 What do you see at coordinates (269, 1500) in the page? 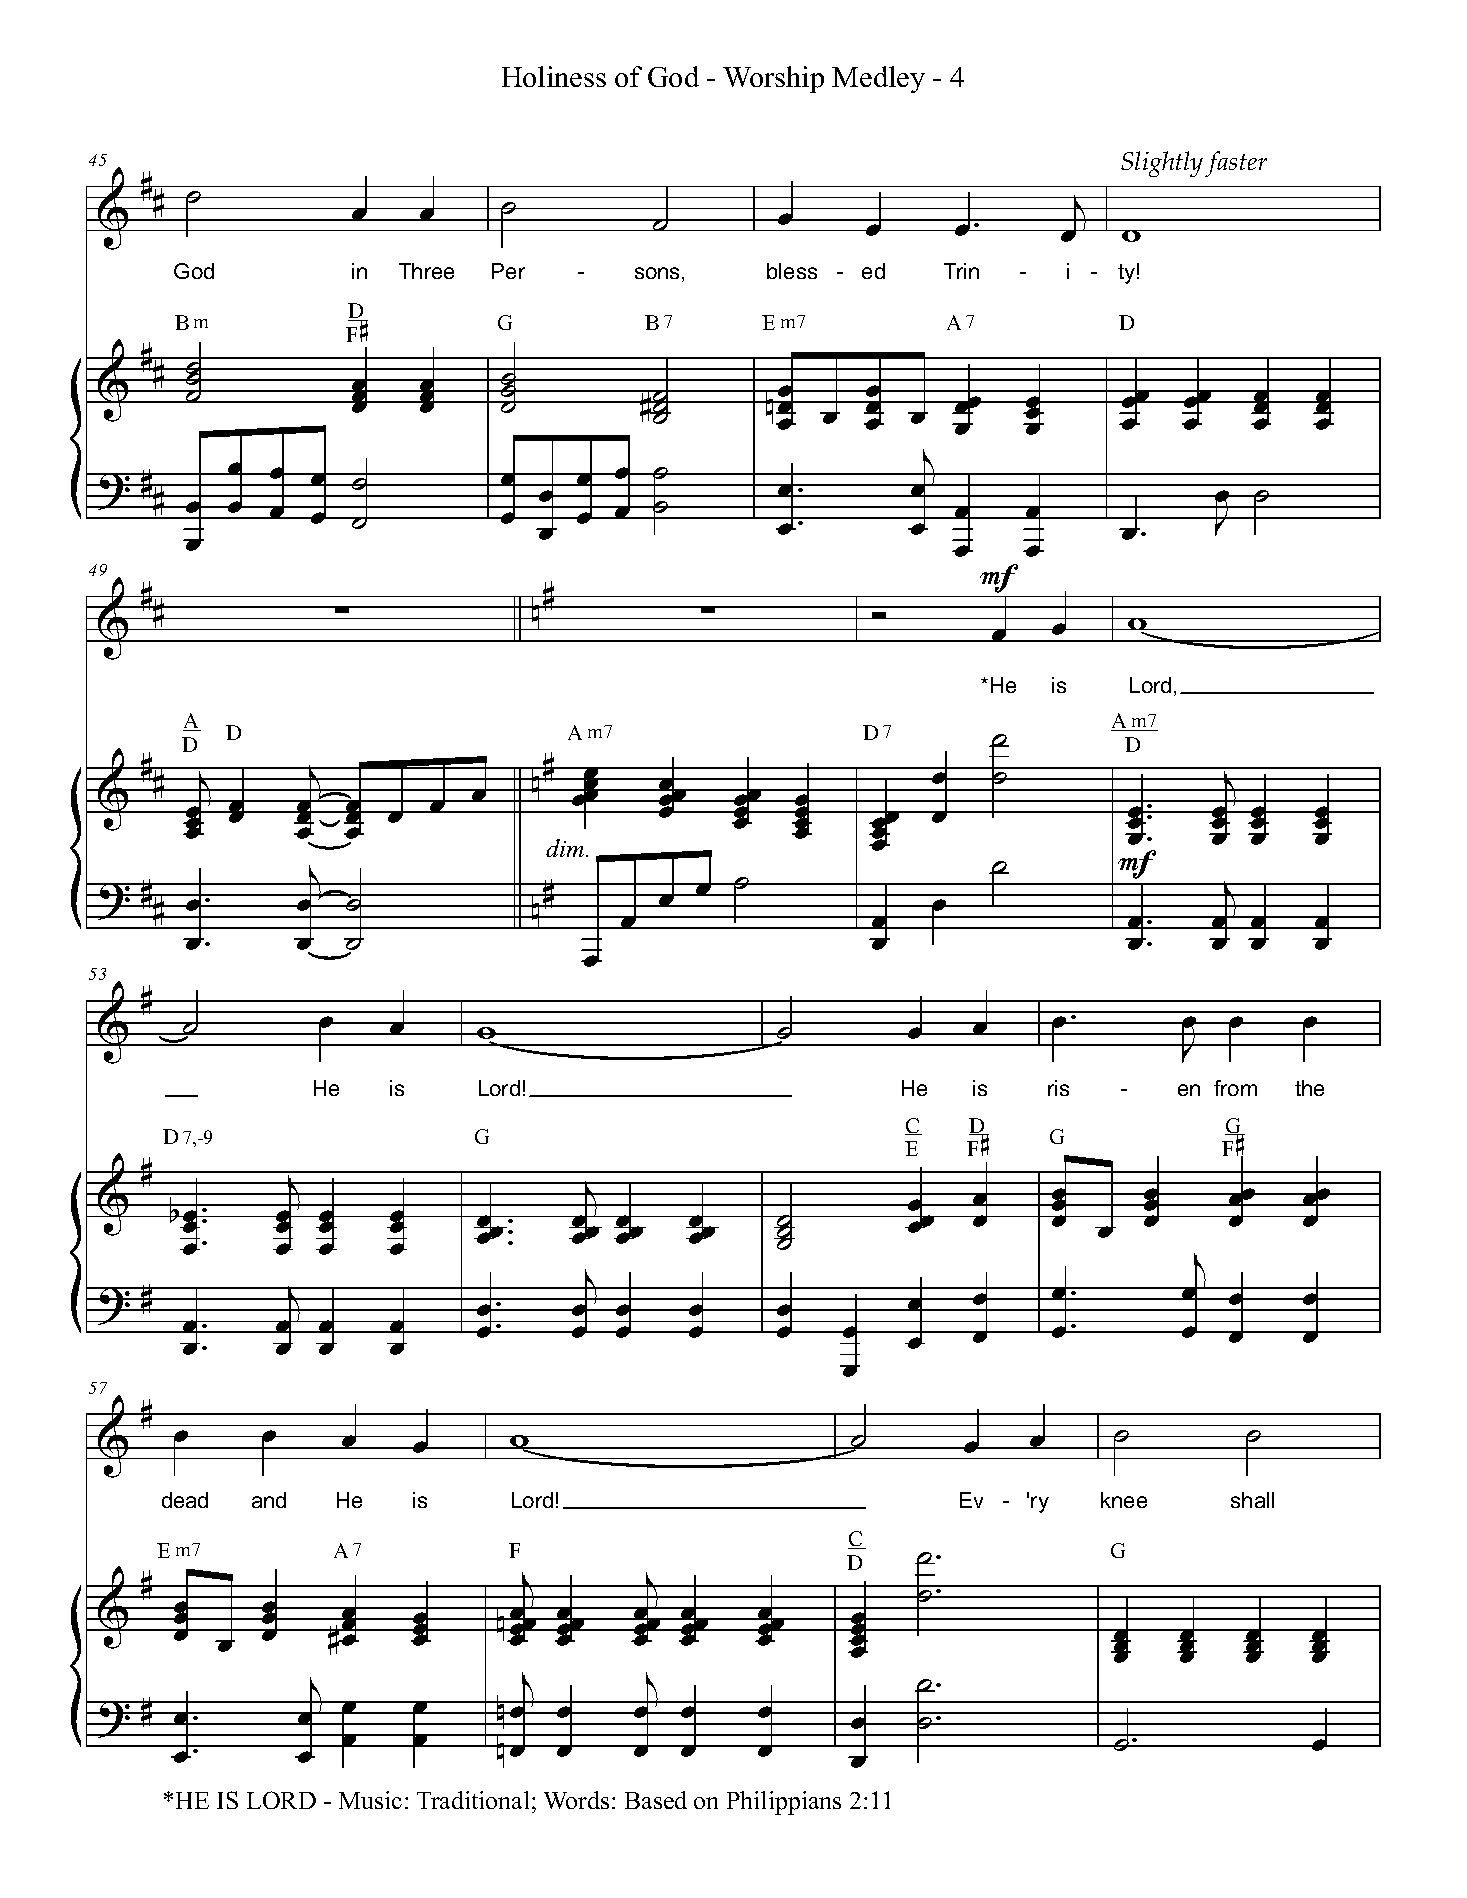
I see `and` at bounding box center [269, 1500].
